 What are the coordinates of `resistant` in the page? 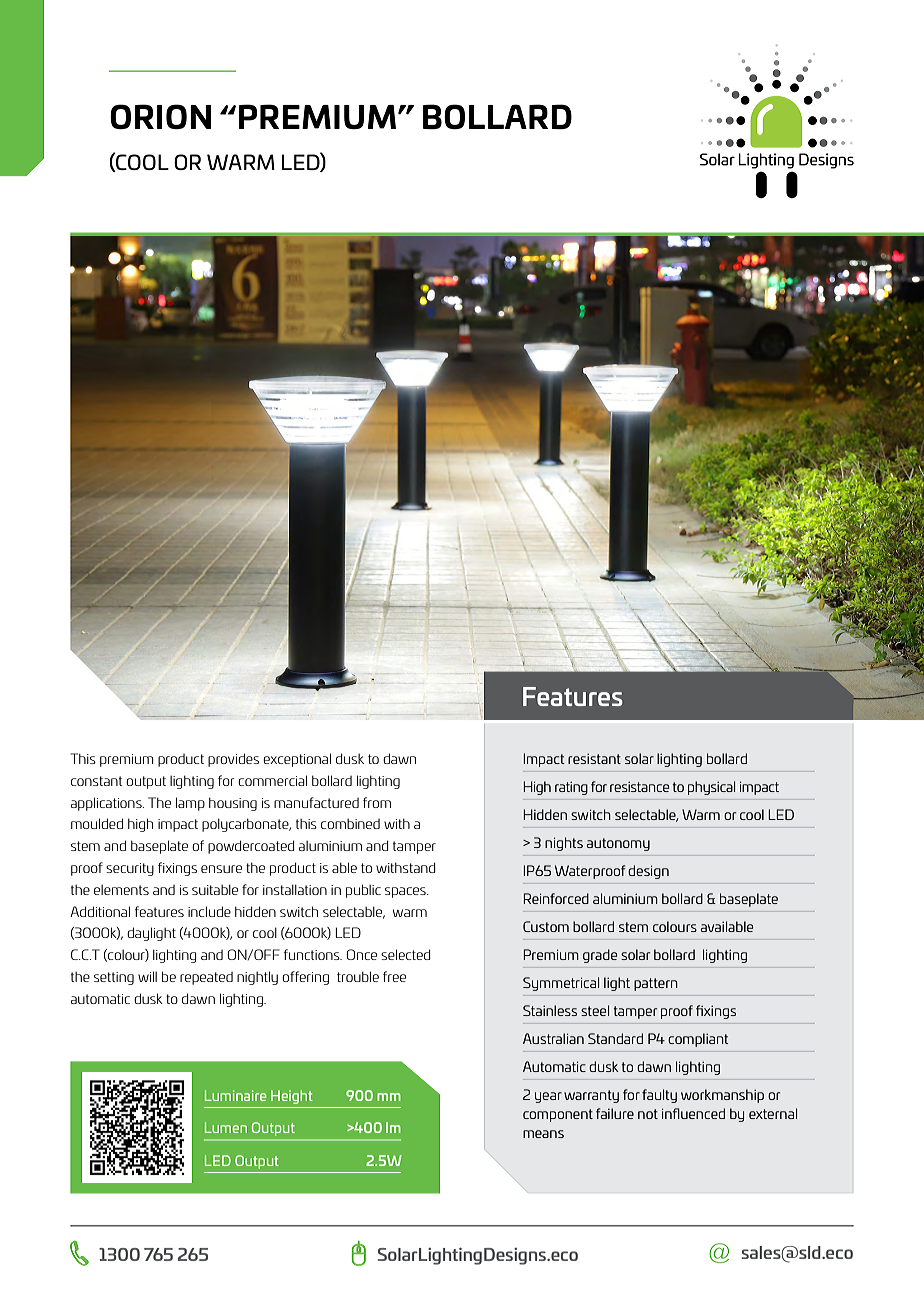 It's located at (594, 758).
